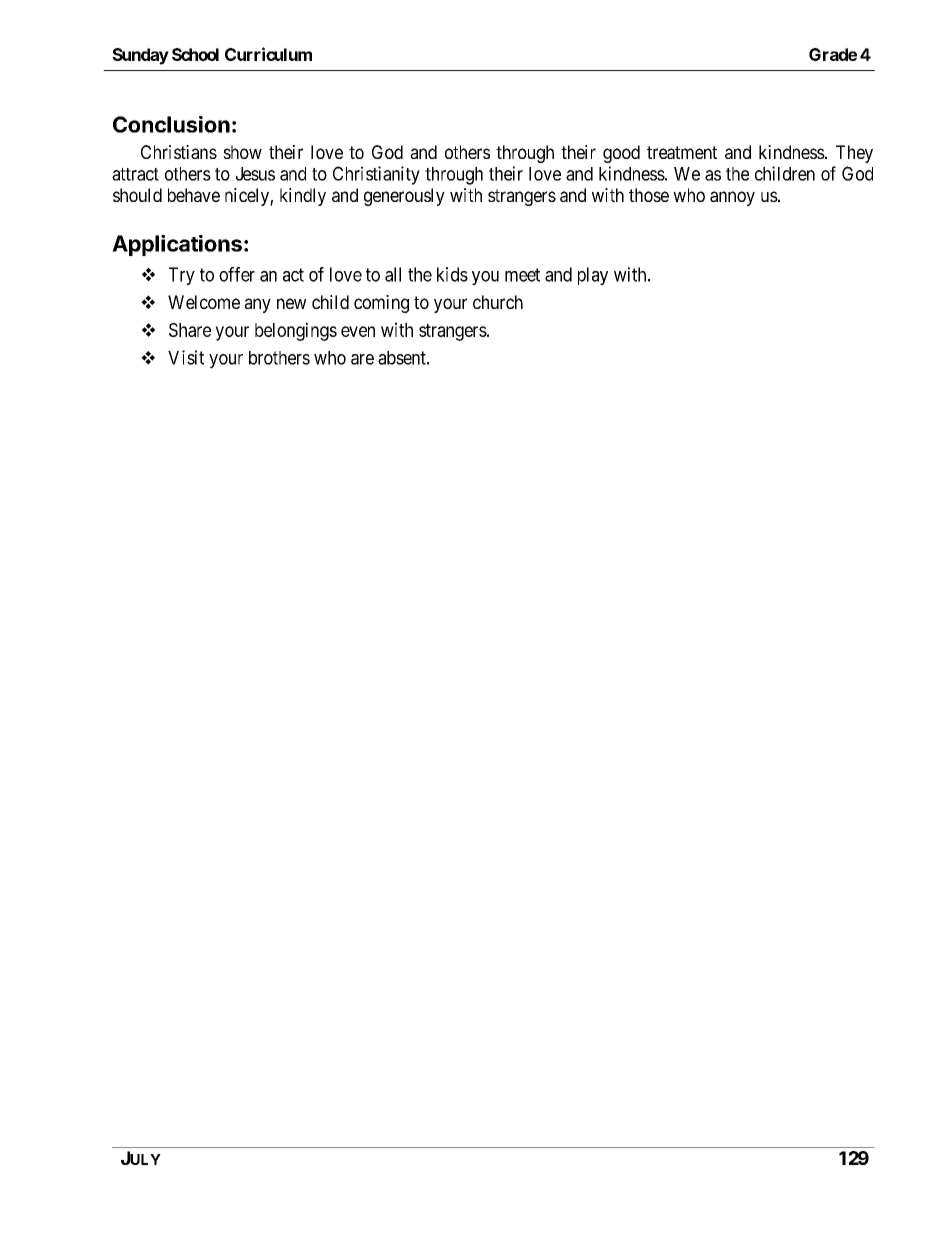  Describe the element at coordinates (195, 54) in the image. I see `School` at that location.
